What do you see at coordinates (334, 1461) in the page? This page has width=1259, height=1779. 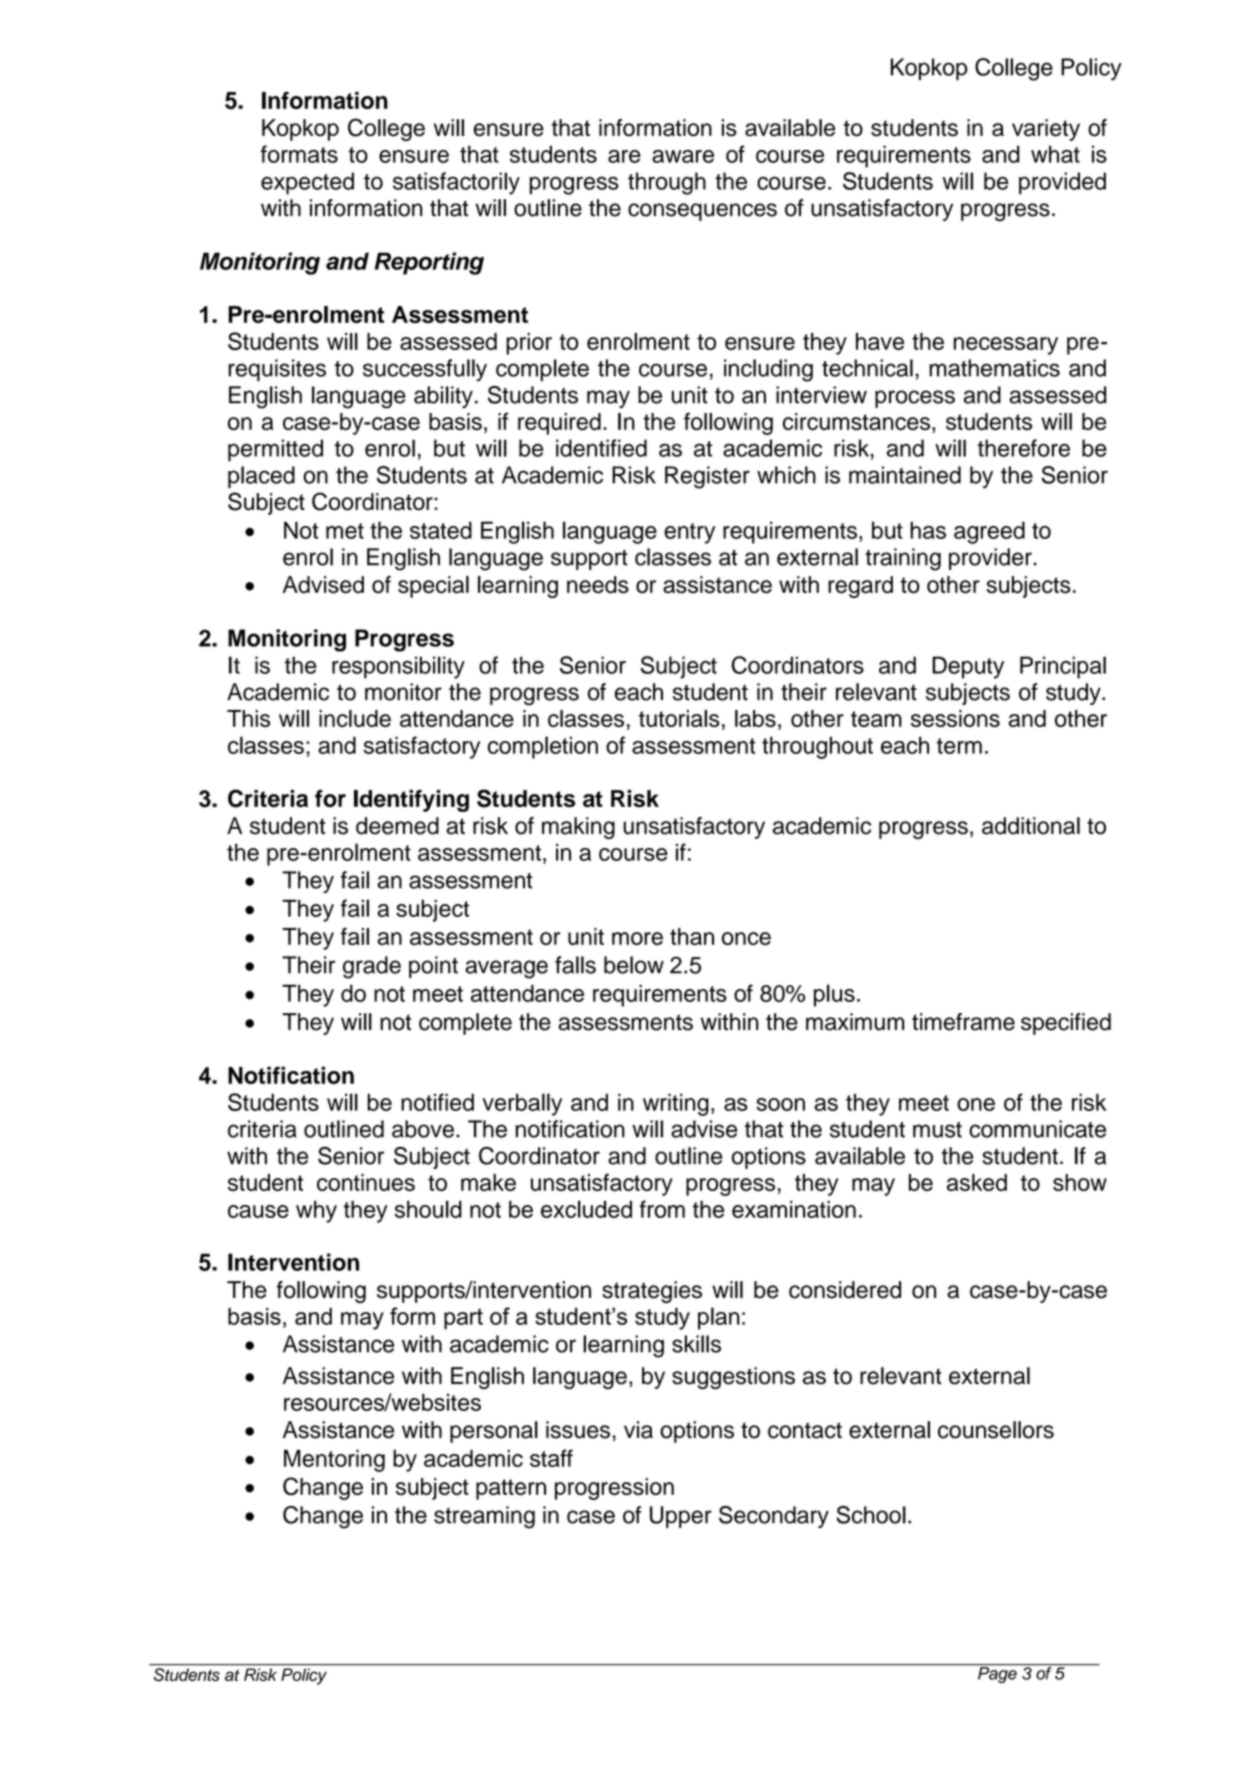 I see `Mentoring` at bounding box center [334, 1461].
